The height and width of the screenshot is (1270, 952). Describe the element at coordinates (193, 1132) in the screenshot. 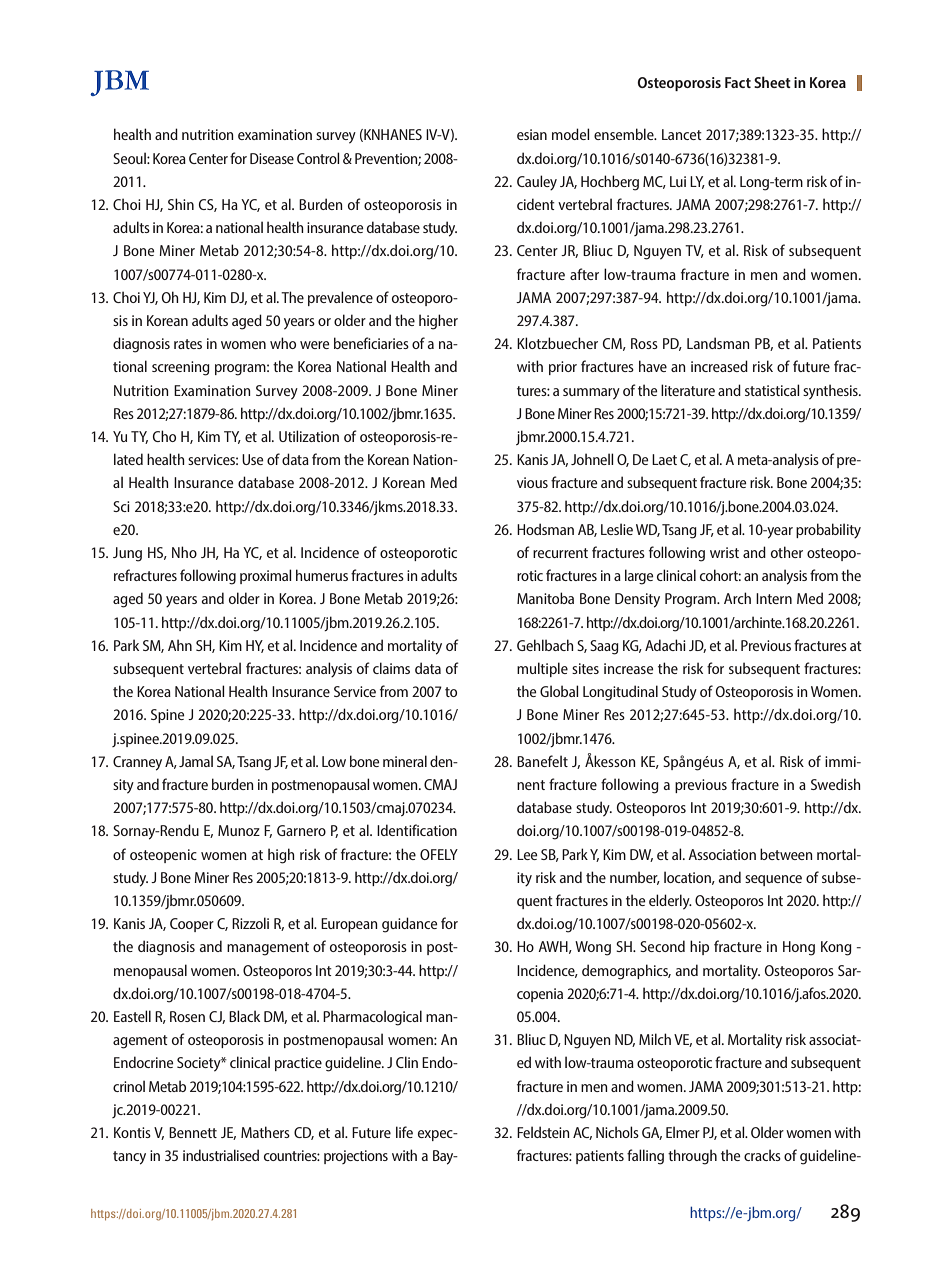

I see `Bennett` at that location.
